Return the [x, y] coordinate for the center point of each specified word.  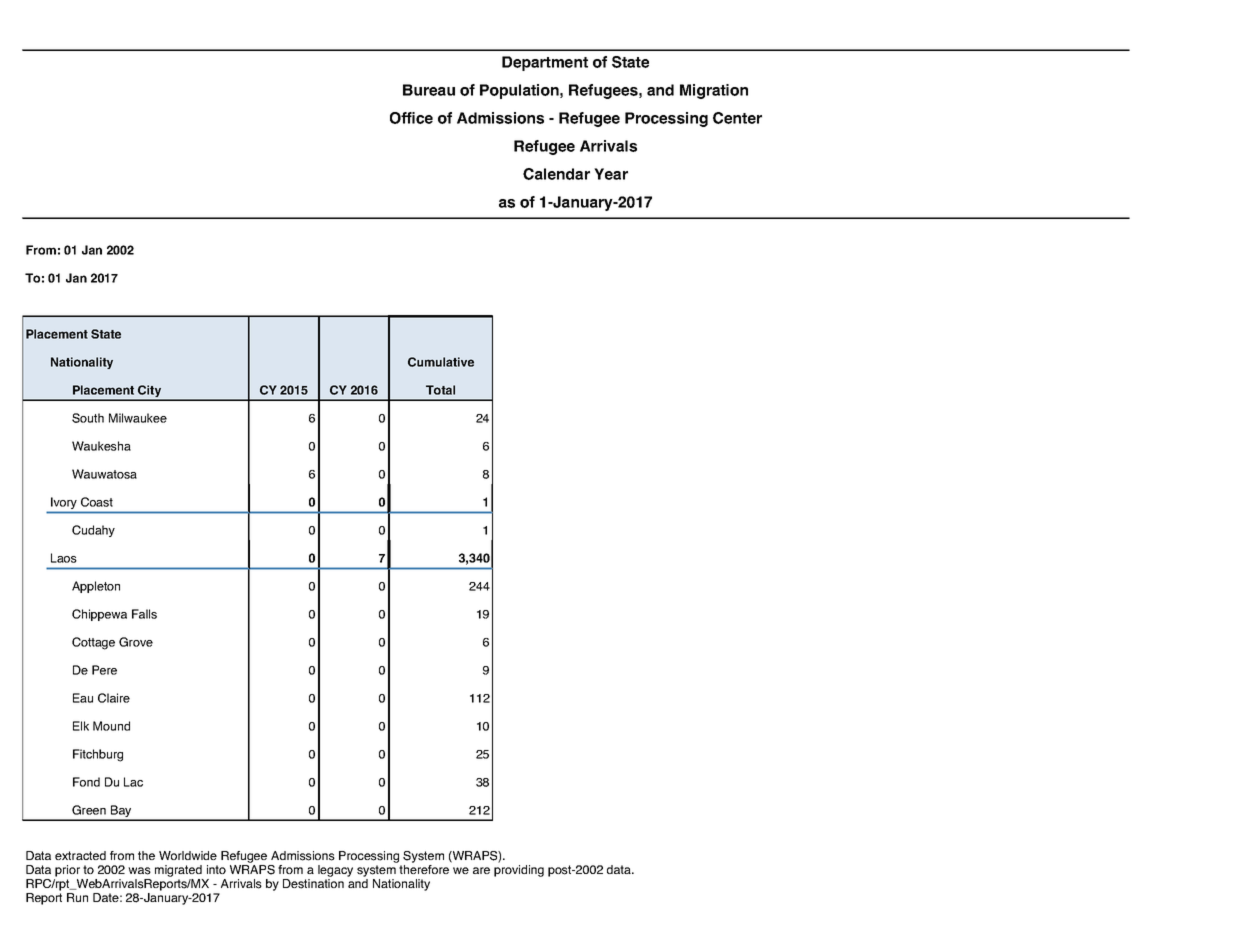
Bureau [429, 90]
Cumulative [441, 362]
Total [440, 390]
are [481, 870]
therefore [424, 869]
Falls [144, 614]
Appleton [96, 587]
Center [737, 118]
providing [519, 871]
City [150, 392]
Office [411, 118]
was [139, 871]
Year [611, 174]
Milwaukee [138, 418]
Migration [714, 91]
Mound [111, 726]
